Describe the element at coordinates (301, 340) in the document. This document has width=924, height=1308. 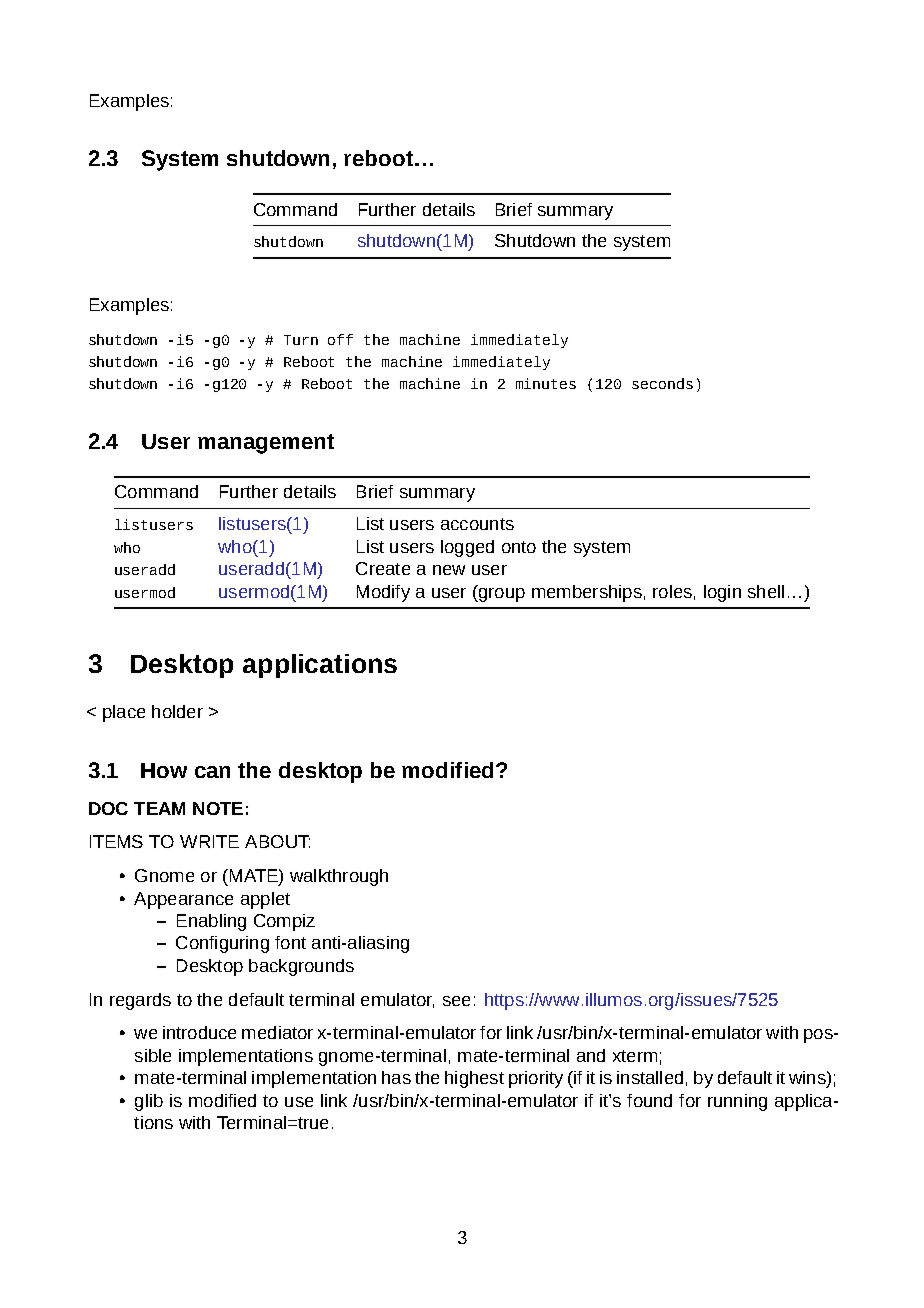
I see `Turn` at that location.
